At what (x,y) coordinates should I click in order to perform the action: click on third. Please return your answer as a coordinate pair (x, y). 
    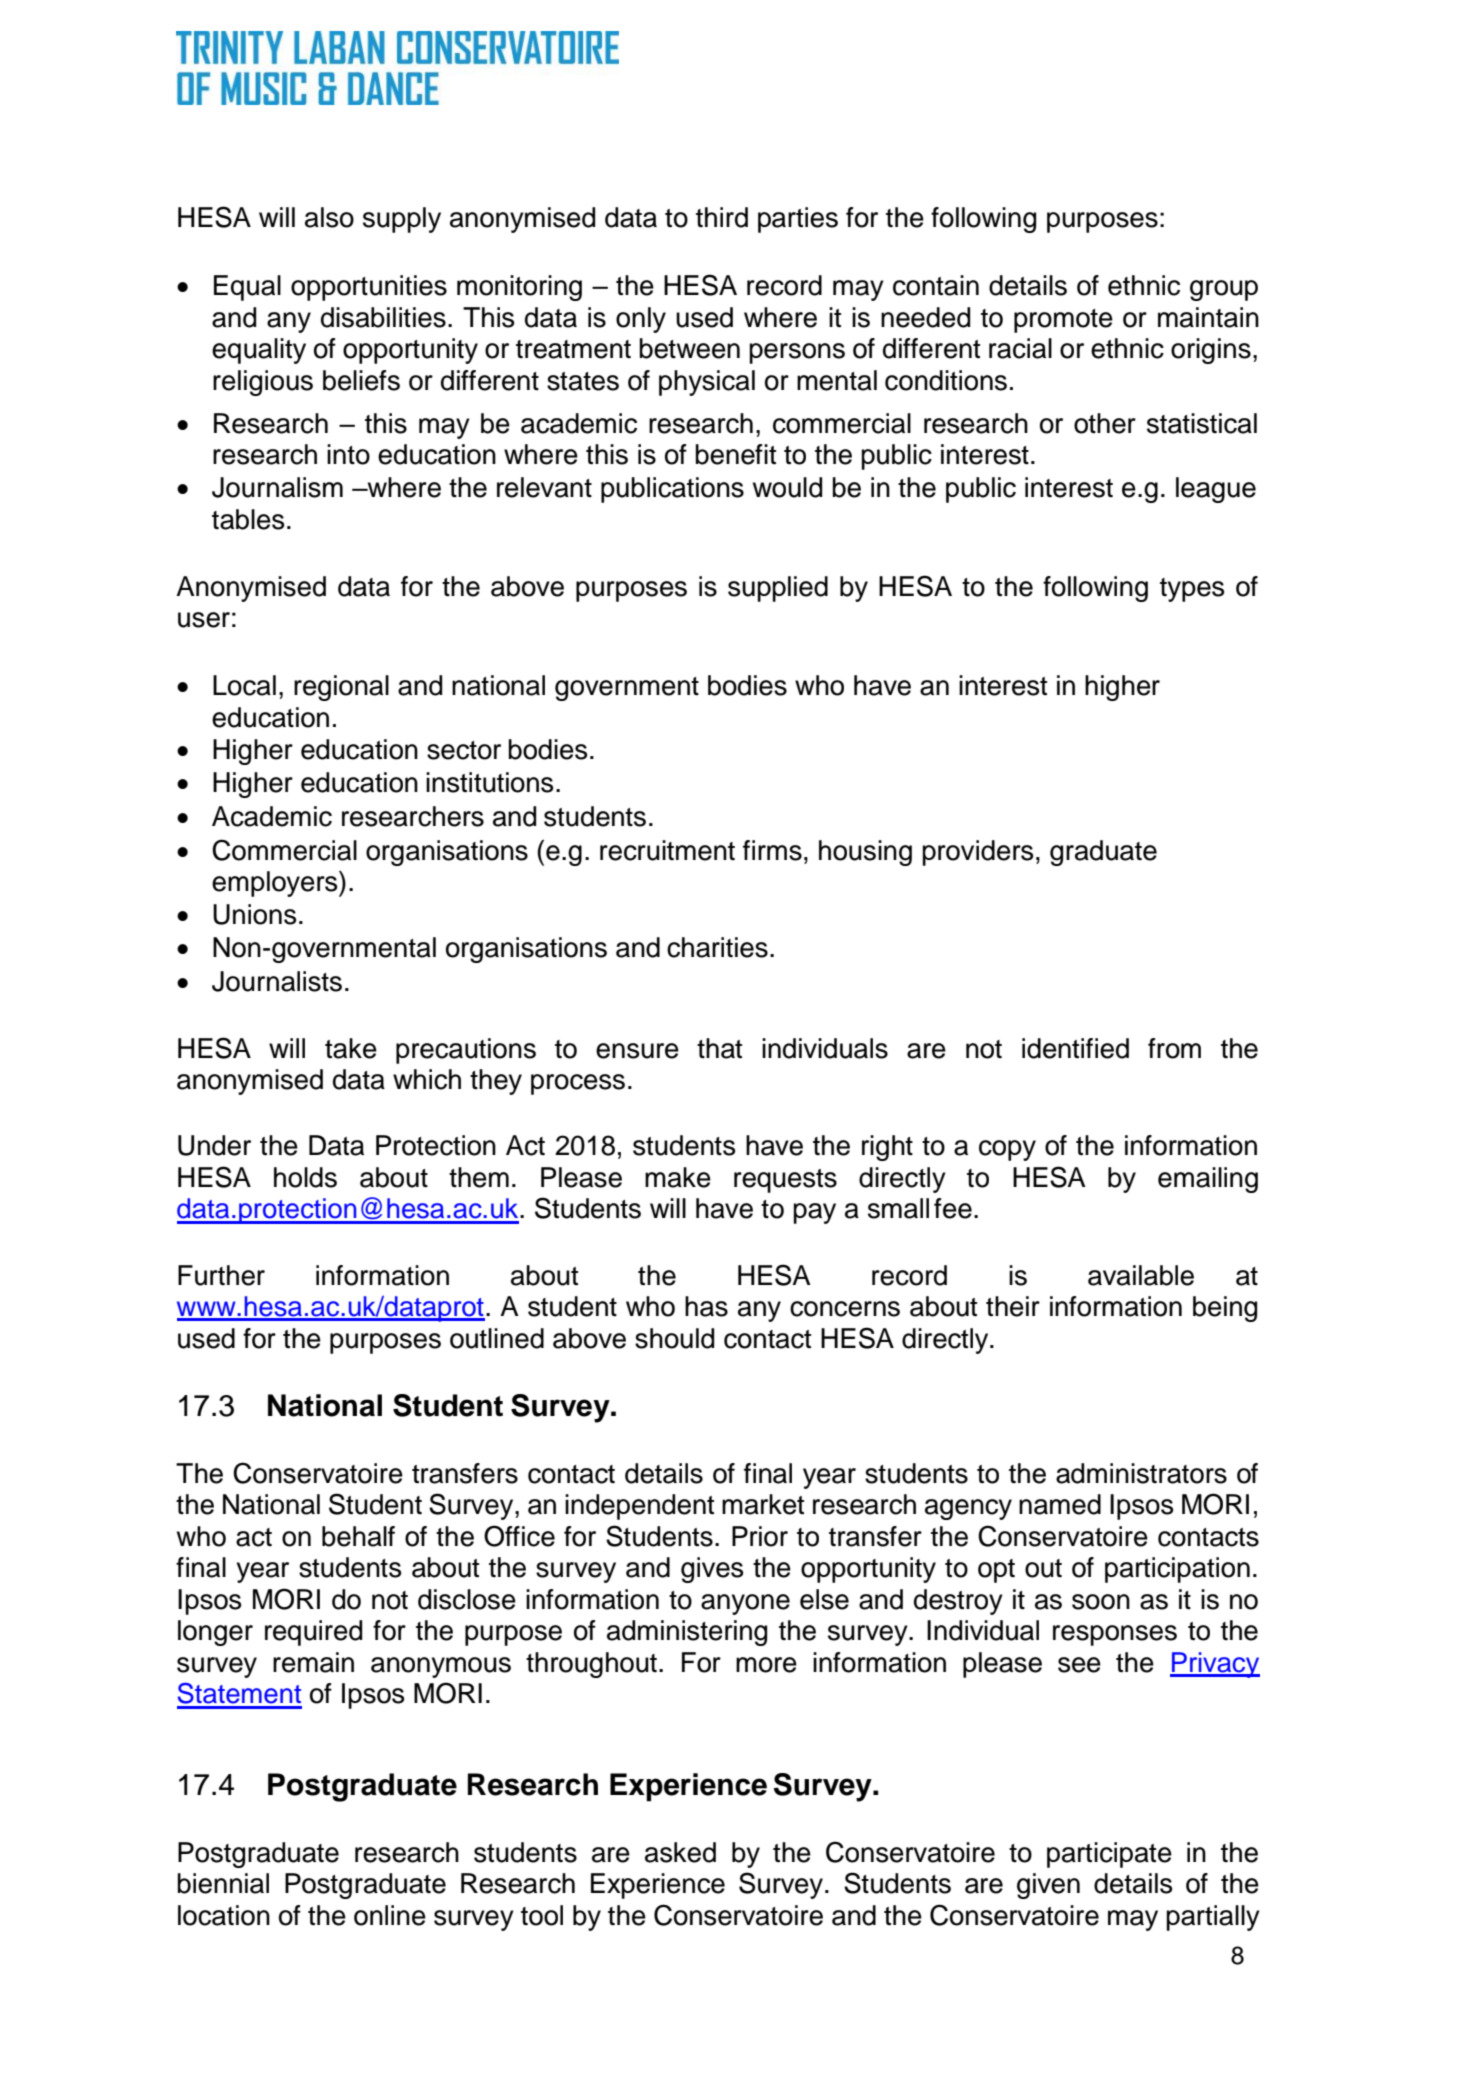
    Looking at the image, I should click on (722, 217).
